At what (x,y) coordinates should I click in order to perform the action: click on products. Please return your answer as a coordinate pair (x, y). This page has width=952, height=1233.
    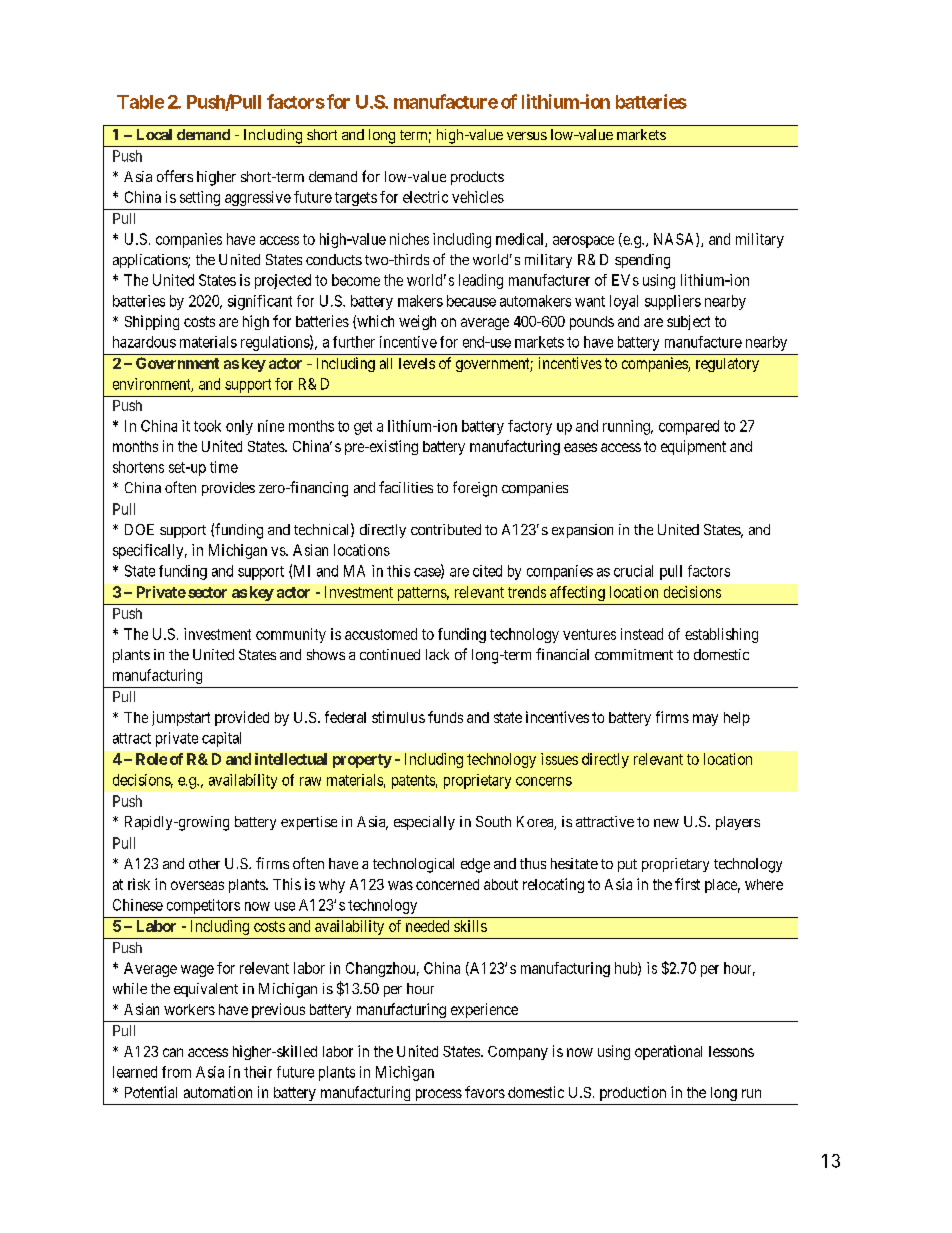
    Looking at the image, I should click on (477, 178).
